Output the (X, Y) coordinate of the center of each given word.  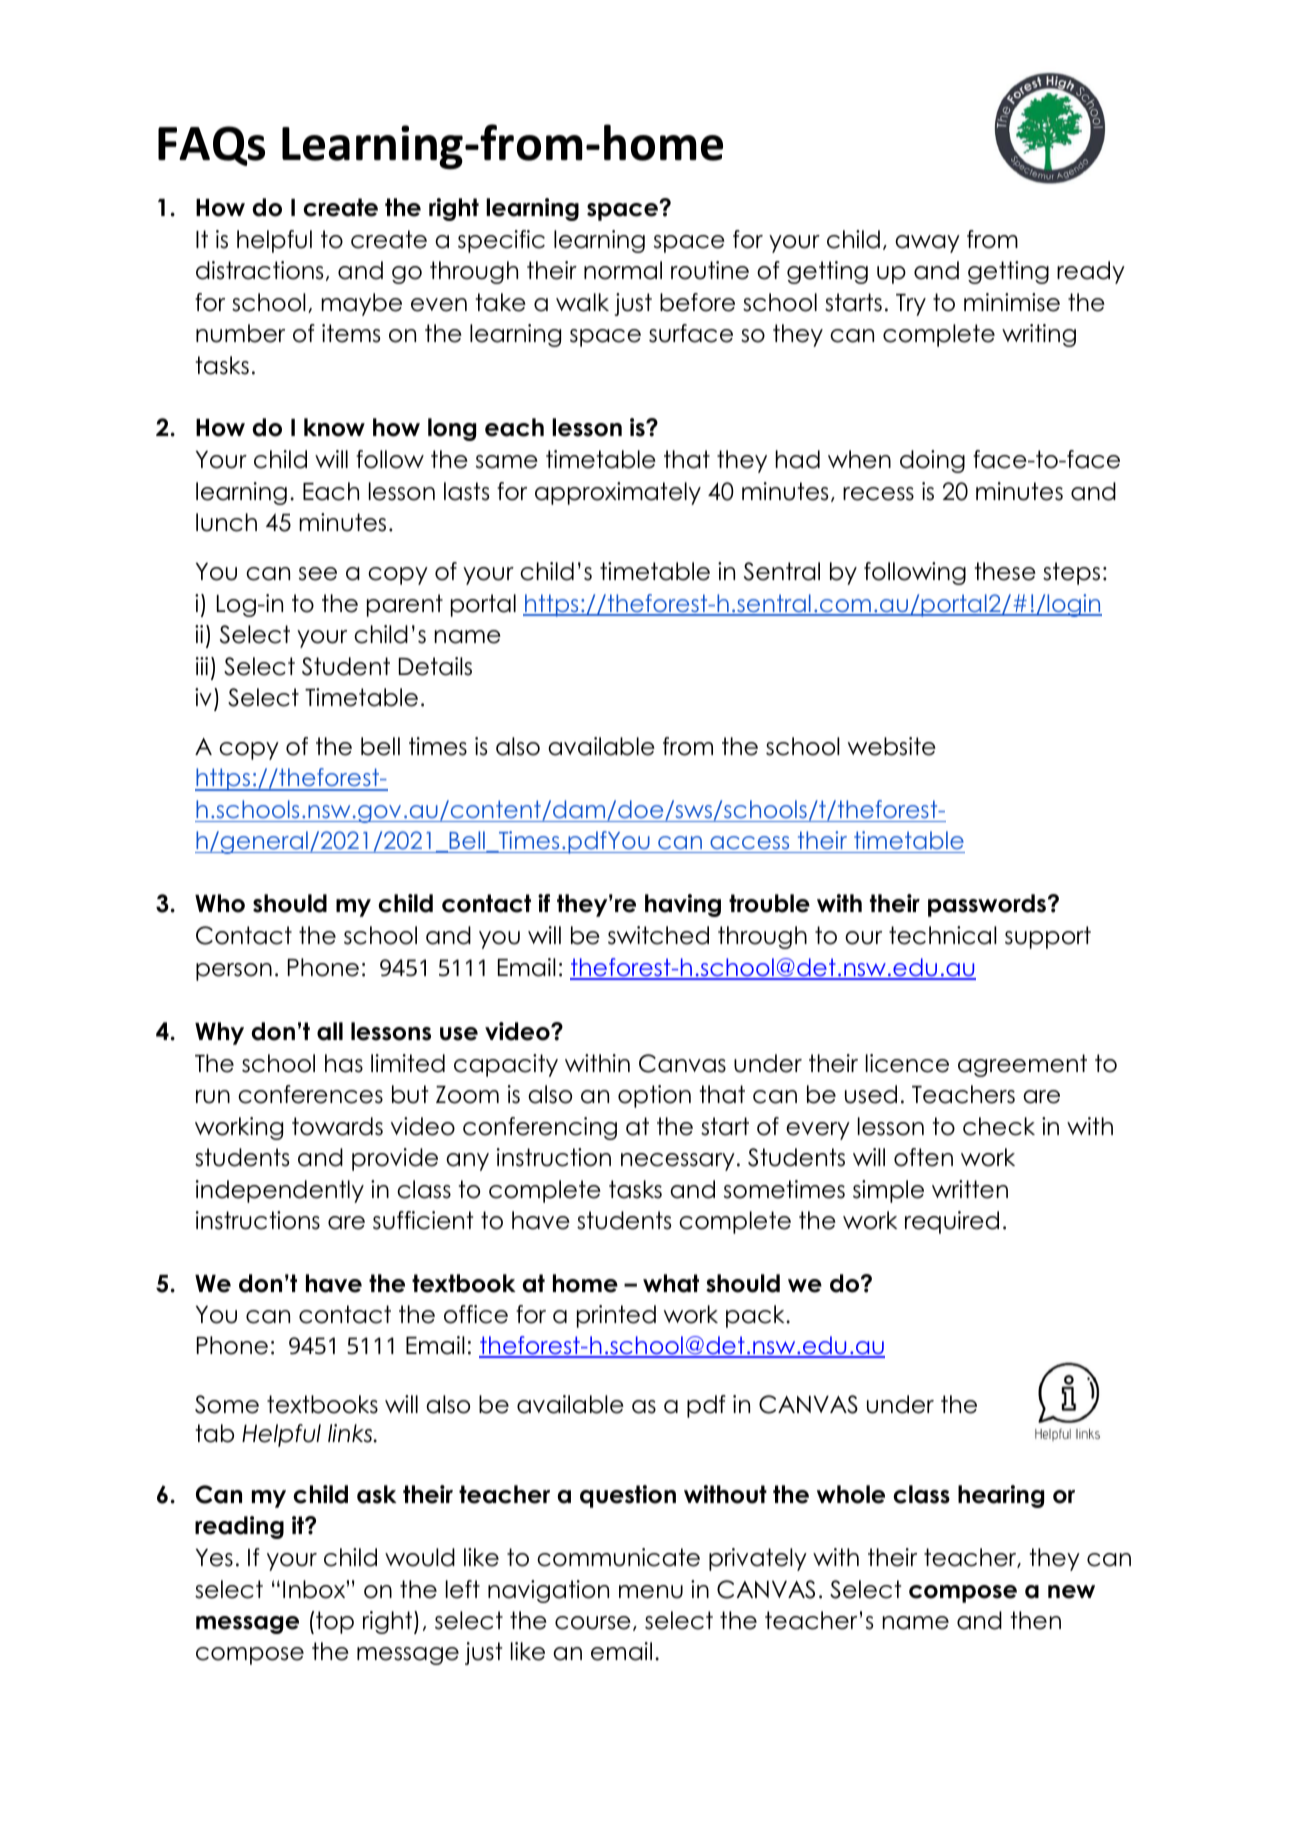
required (952, 1222)
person (234, 972)
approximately (618, 493)
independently (280, 1191)
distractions (259, 270)
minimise (1012, 302)
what (671, 1283)
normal (623, 270)
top (335, 1622)
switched (658, 935)
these (1005, 571)
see (318, 574)
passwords (987, 905)
